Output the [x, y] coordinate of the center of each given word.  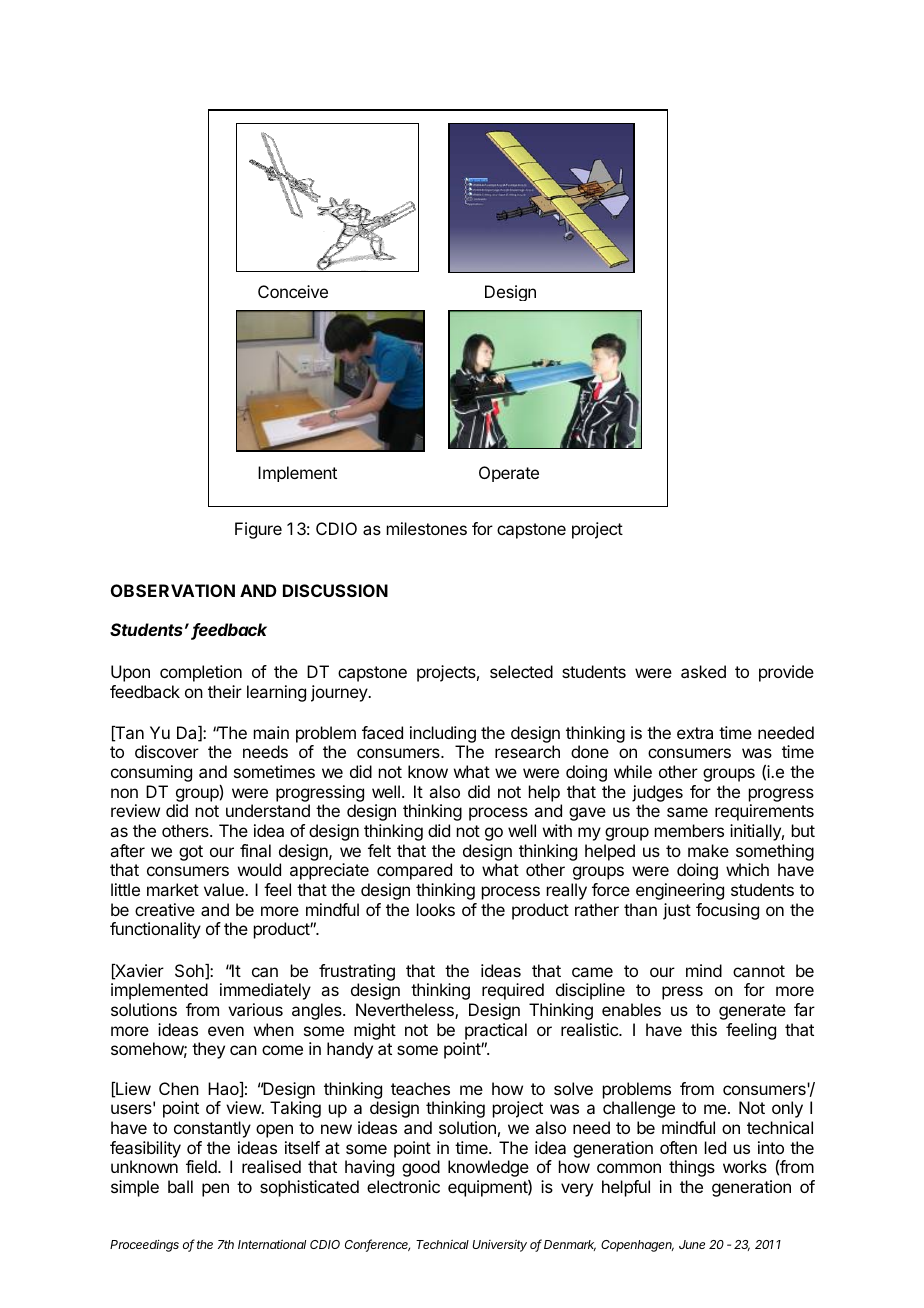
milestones [427, 528]
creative [165, 909]
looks [436, 909]
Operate [509, 474]
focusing [727, 911]
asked [703, 671]
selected [521, 671]
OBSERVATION [173, 590]
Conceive [293, 291]
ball [180, 1186]
